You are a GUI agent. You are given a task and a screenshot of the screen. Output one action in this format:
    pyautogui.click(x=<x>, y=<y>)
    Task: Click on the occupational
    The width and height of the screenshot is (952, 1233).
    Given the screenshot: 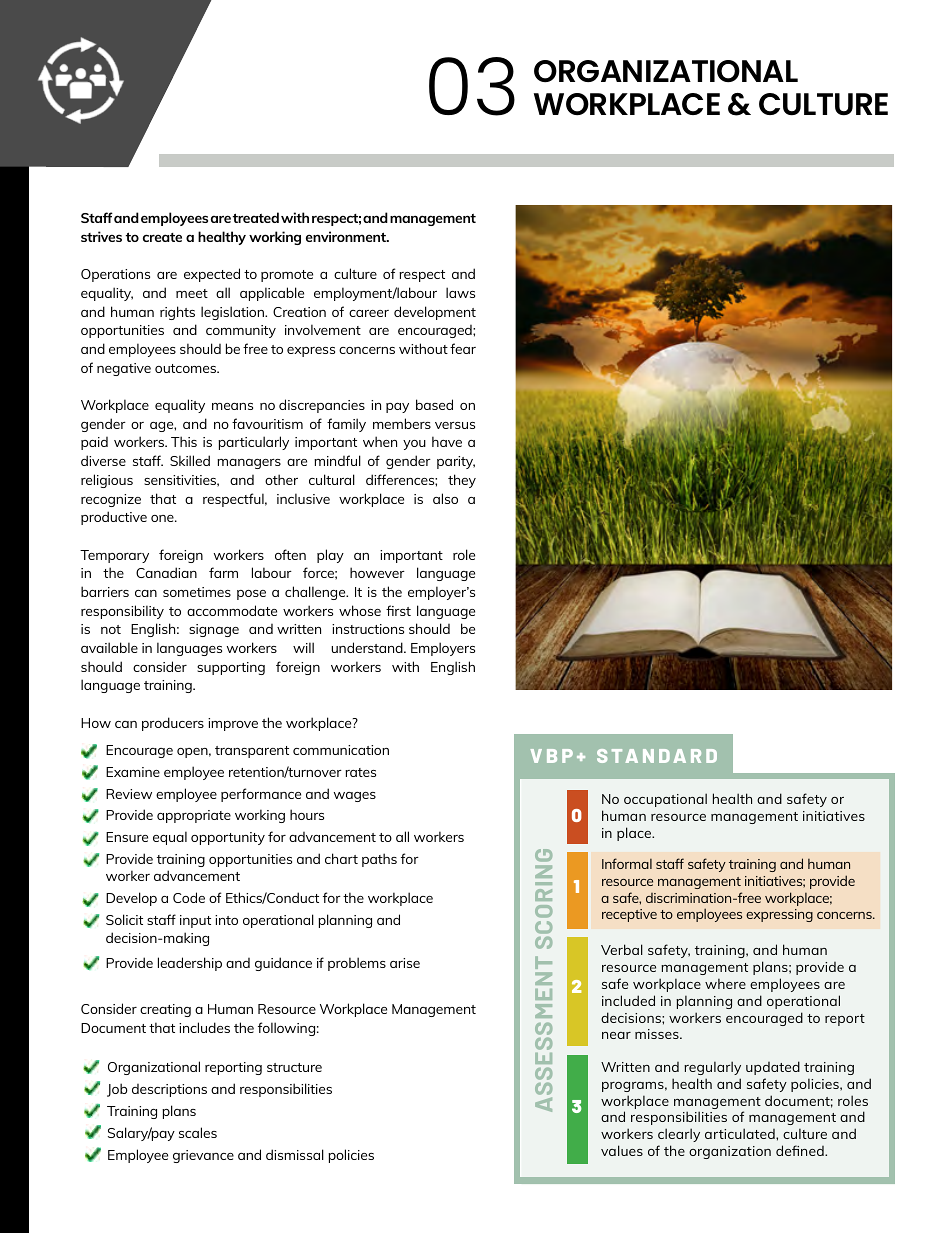 What is the action you would take?
    pyautogui.click(x=665, y=800)
